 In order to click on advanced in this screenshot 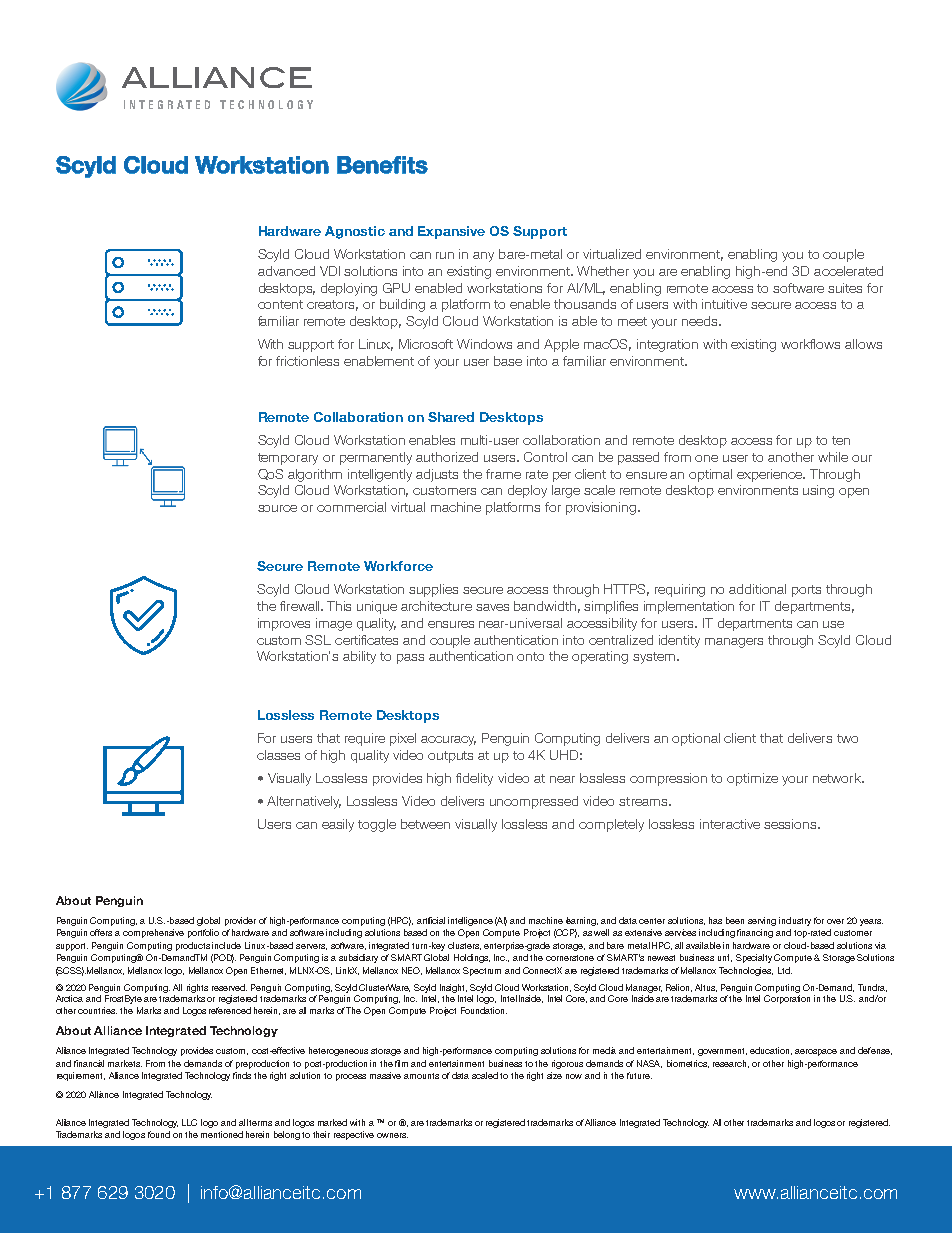, I will do `click(286, 271)`.
